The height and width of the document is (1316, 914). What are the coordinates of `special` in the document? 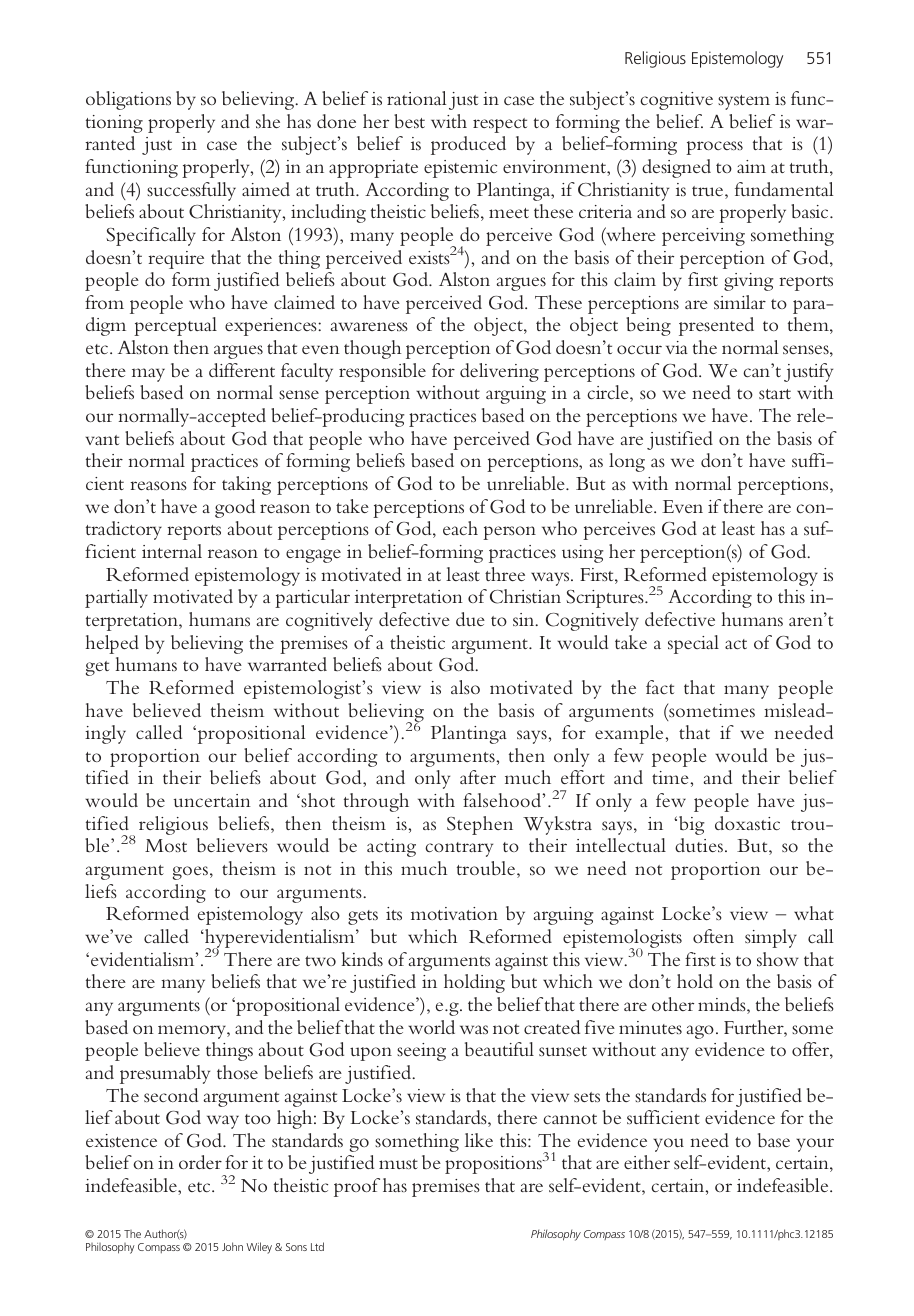 It's located at (693, 644).
